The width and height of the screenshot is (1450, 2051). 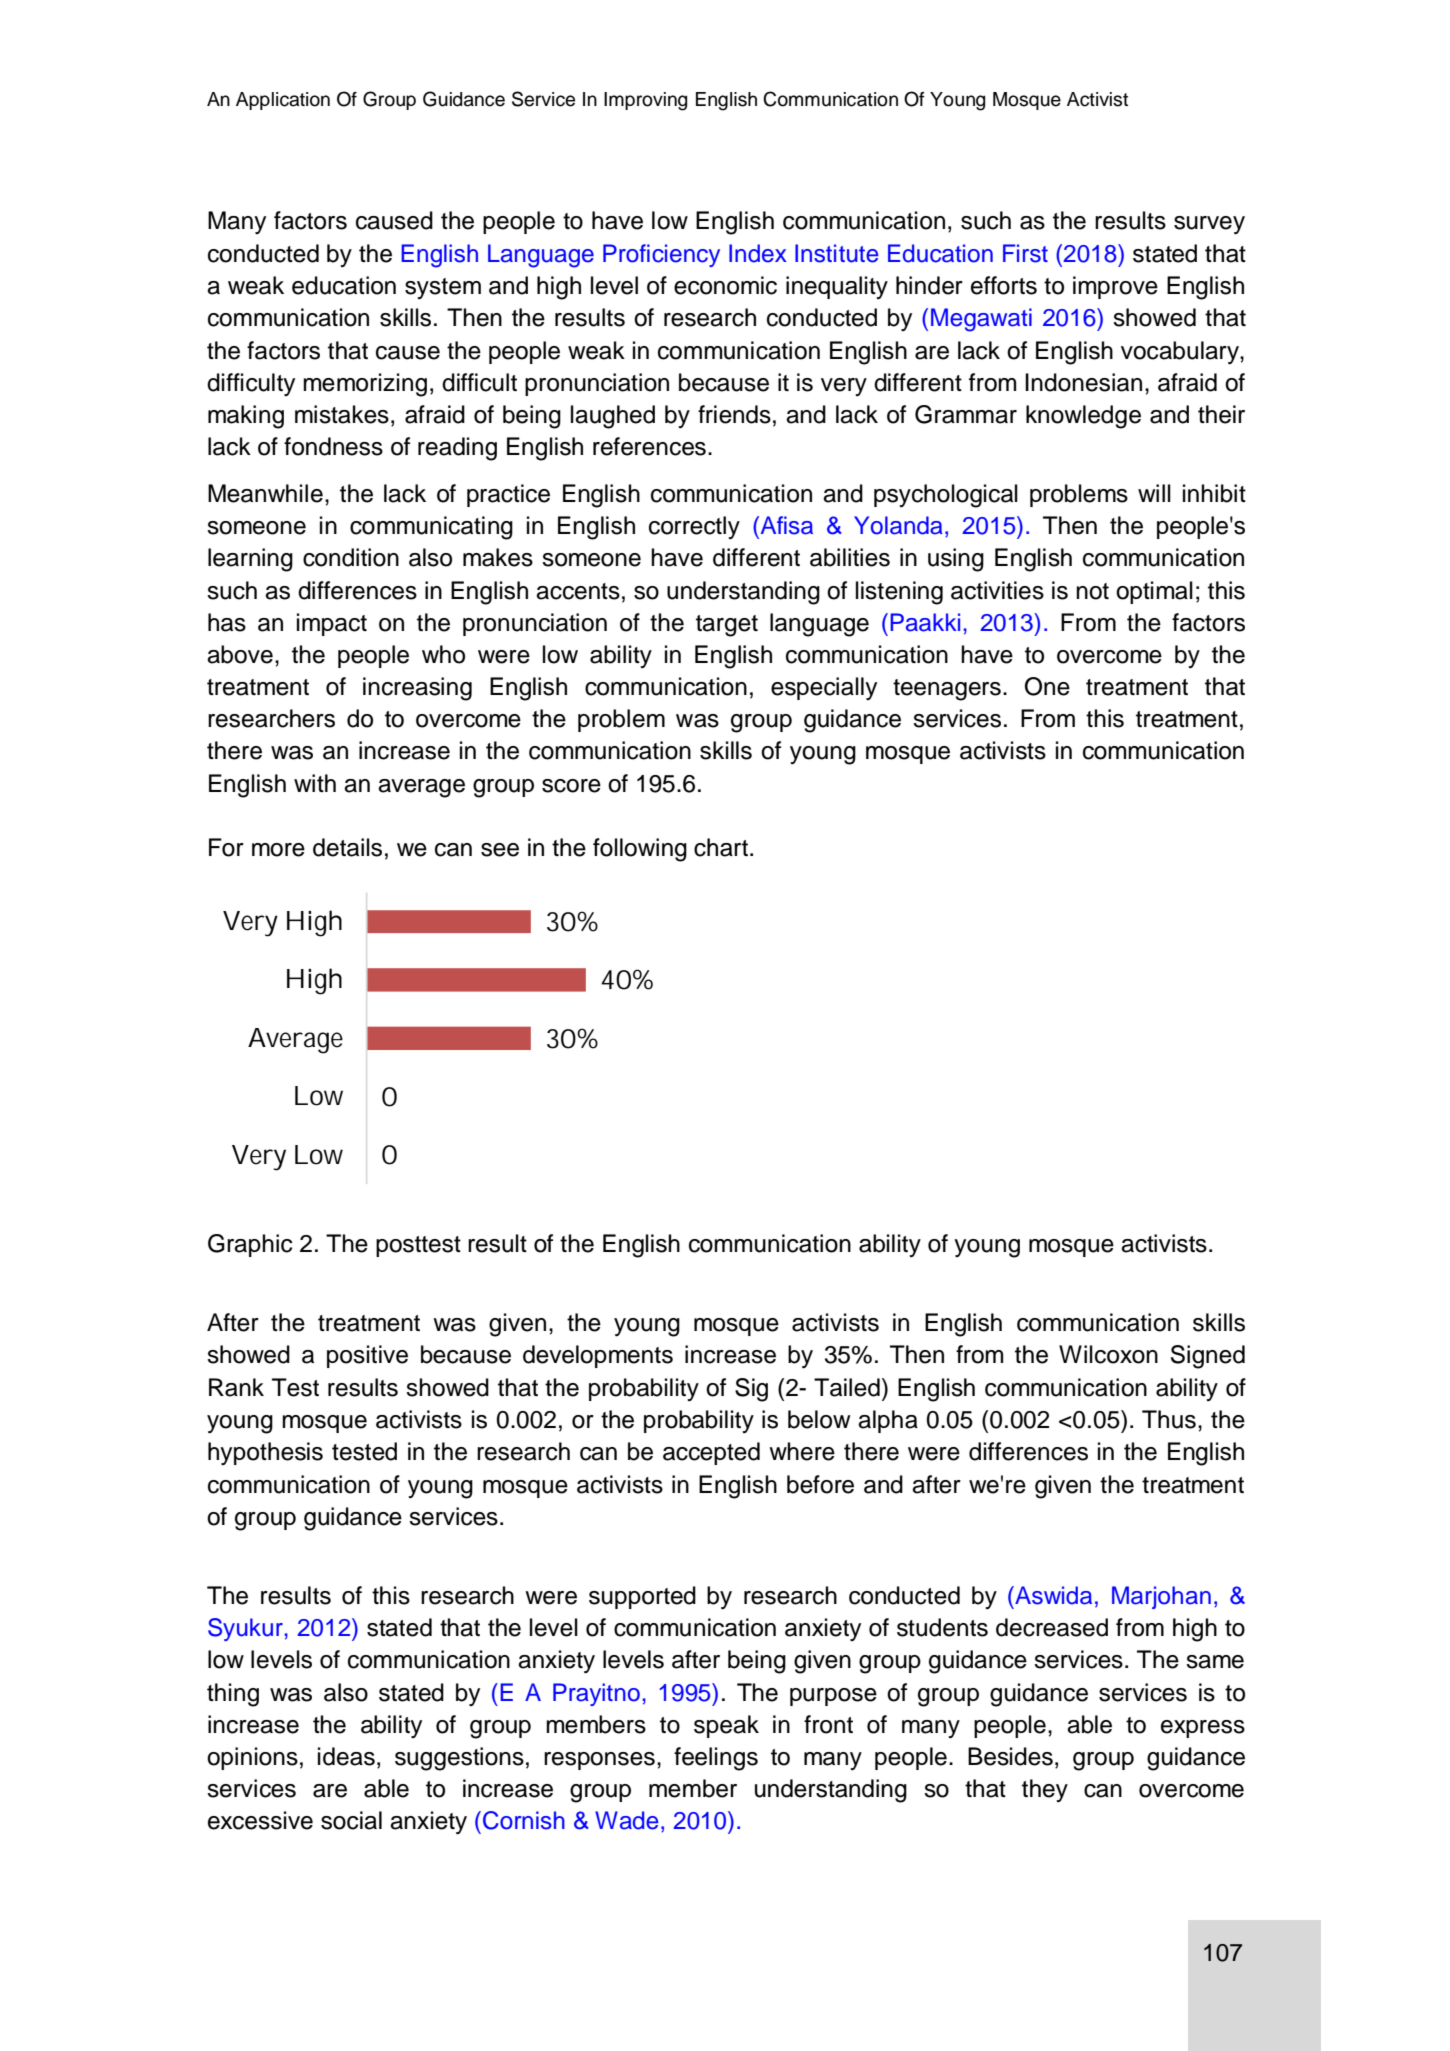 I want to click on ideas, so click(x=346, y=1756).
